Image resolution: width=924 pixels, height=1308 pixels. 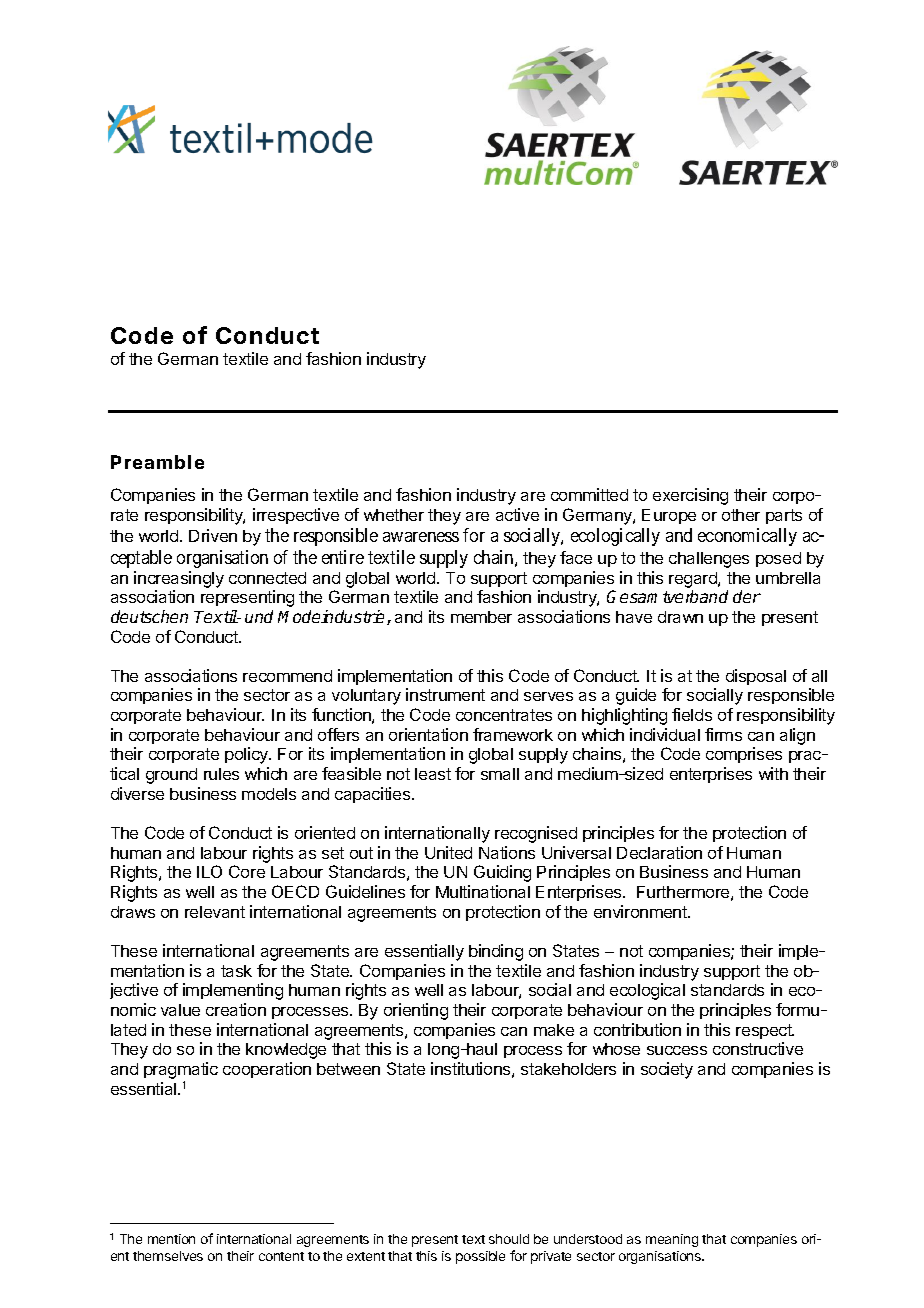 What do you see at coordinates (690, 496) in the image?
I see `exercising` at bounding box center [690, 496].
